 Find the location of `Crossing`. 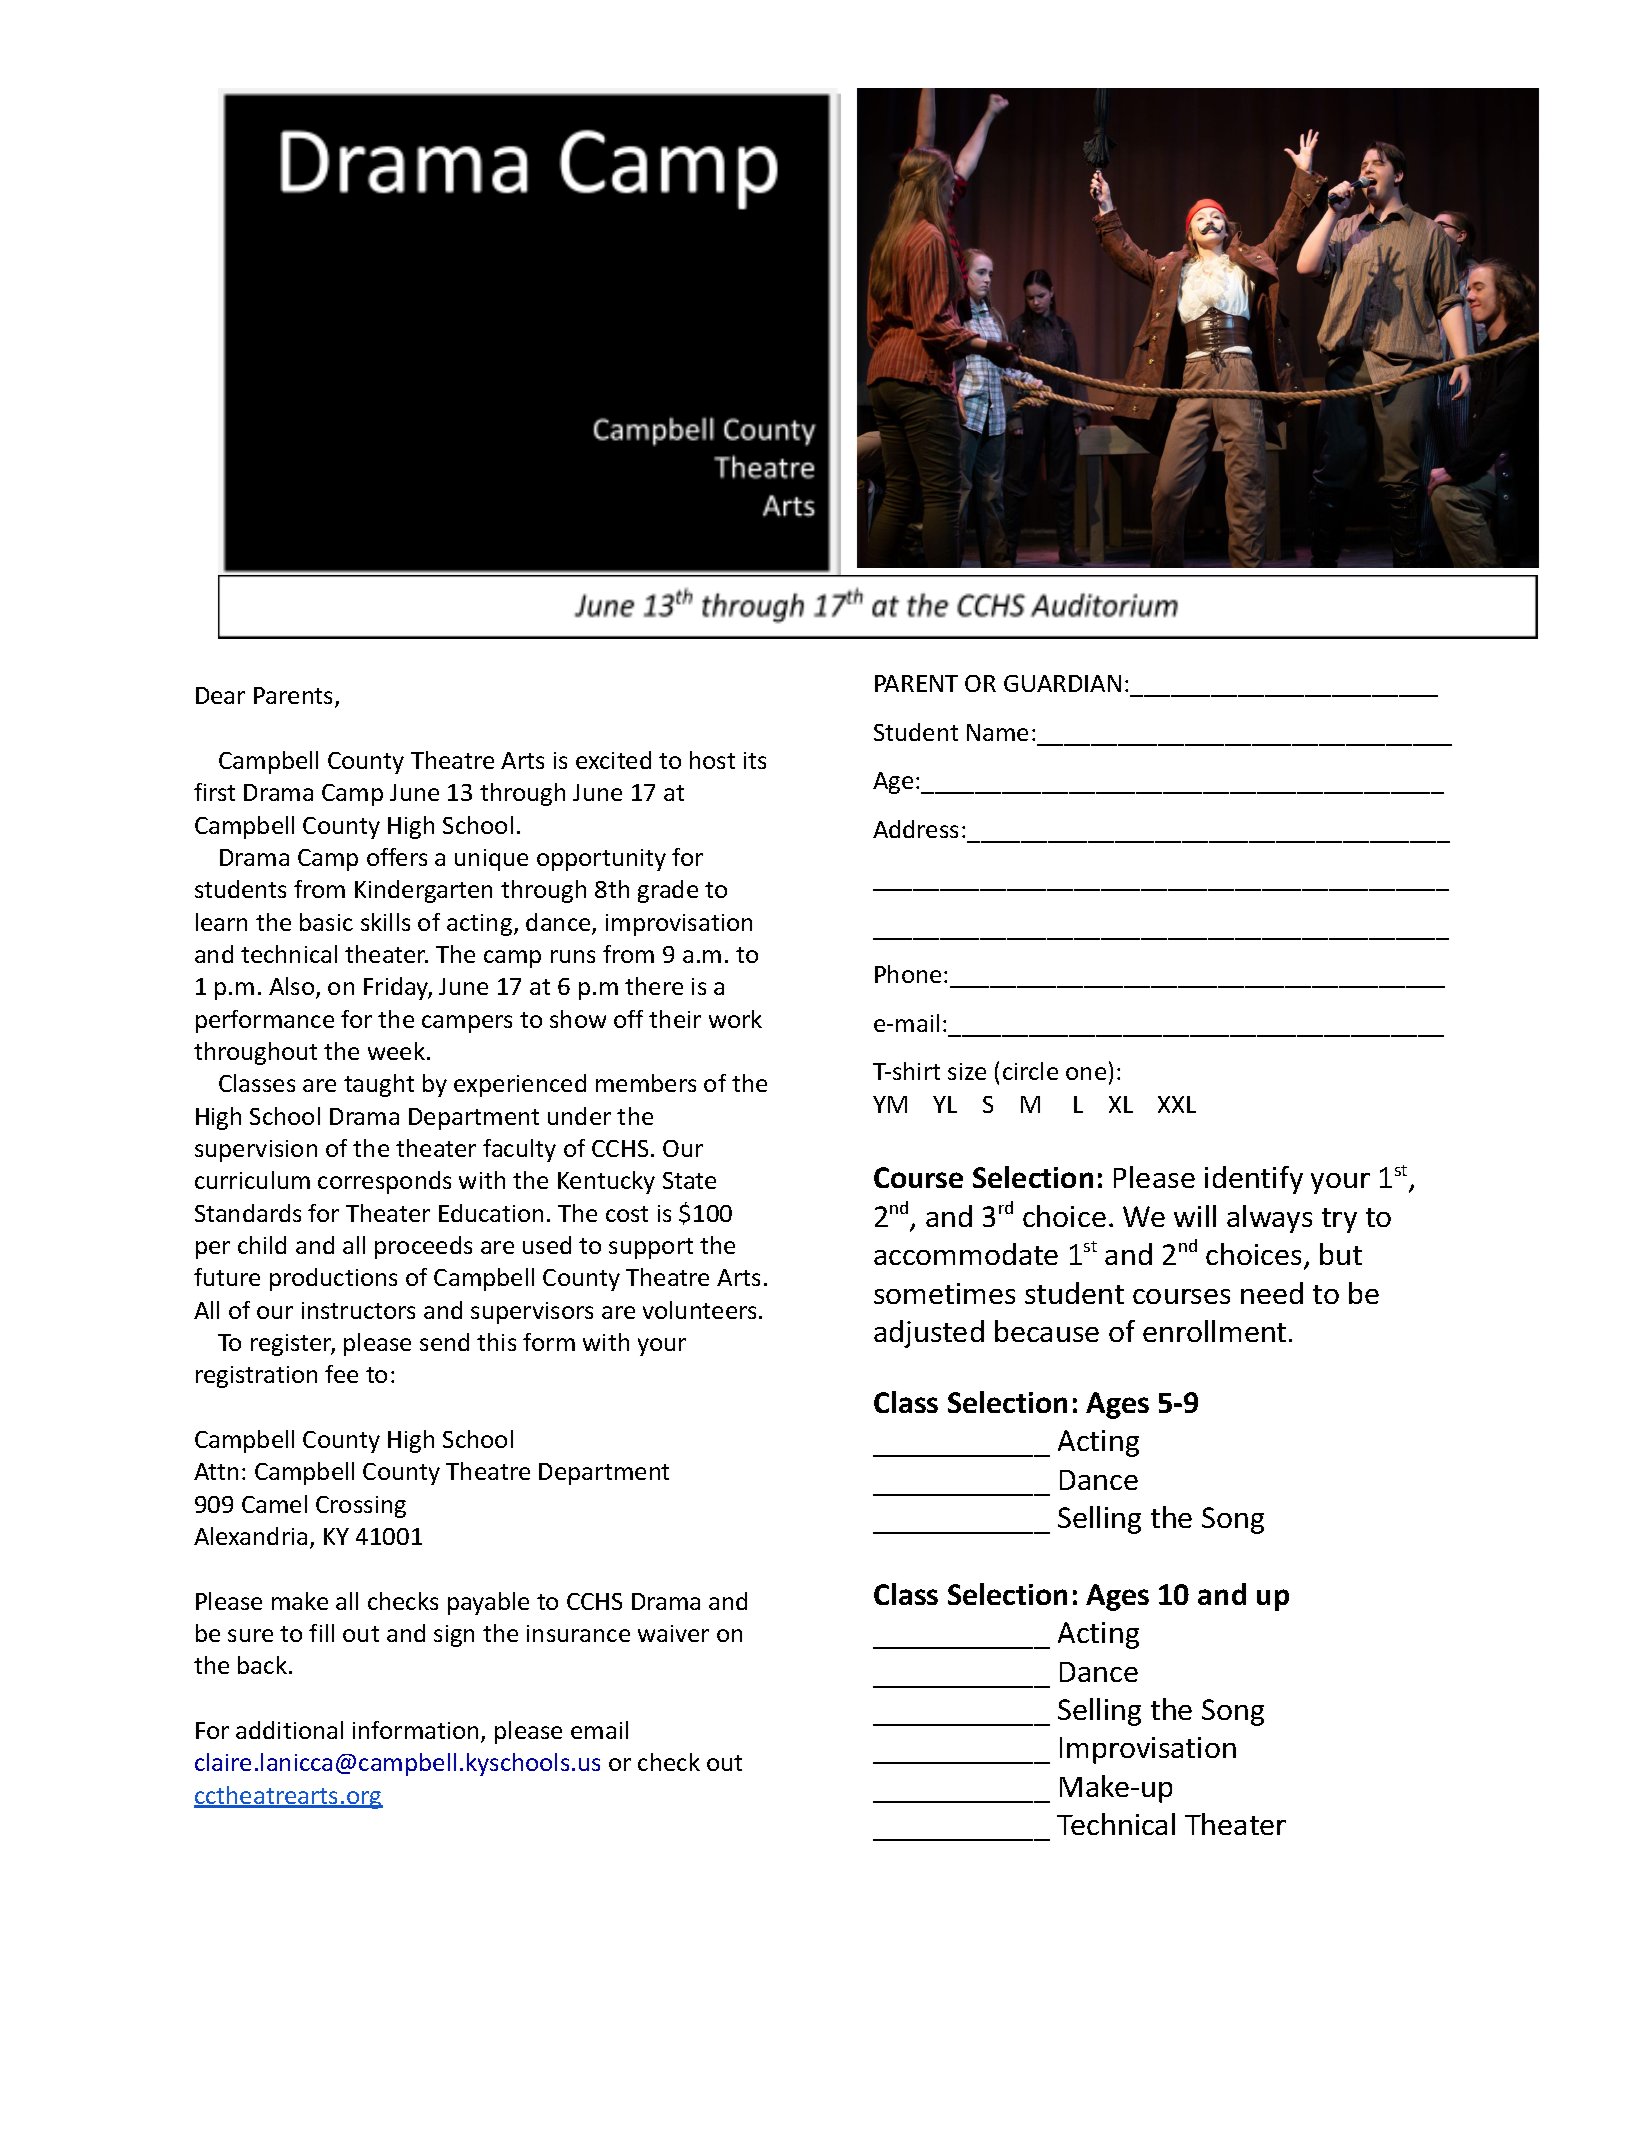

Crossing is located at coordinates (361, 1507).
